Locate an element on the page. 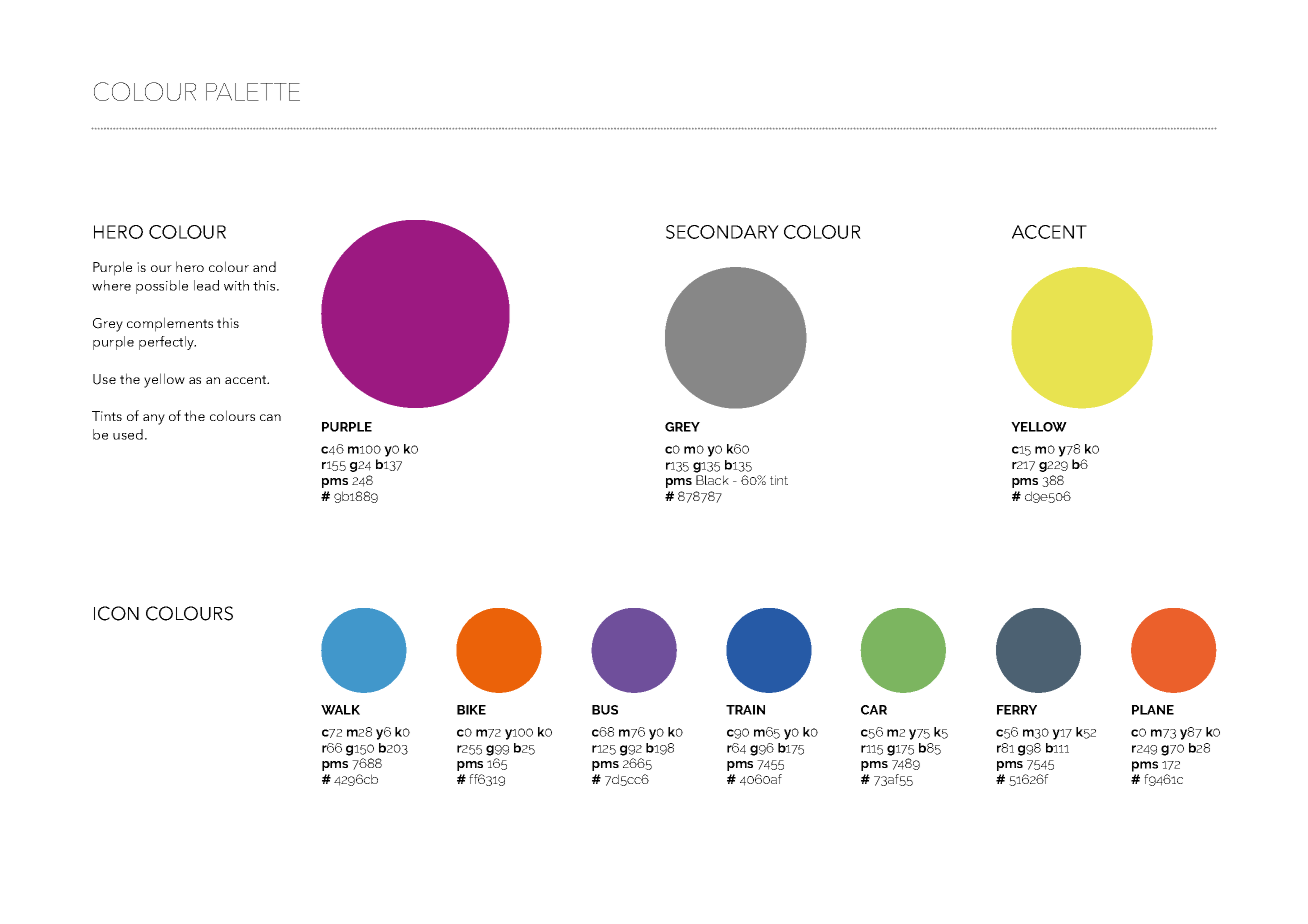 The width and height of the page is (1308, 924). SECONDARY is located at coordinates (722, 232).
